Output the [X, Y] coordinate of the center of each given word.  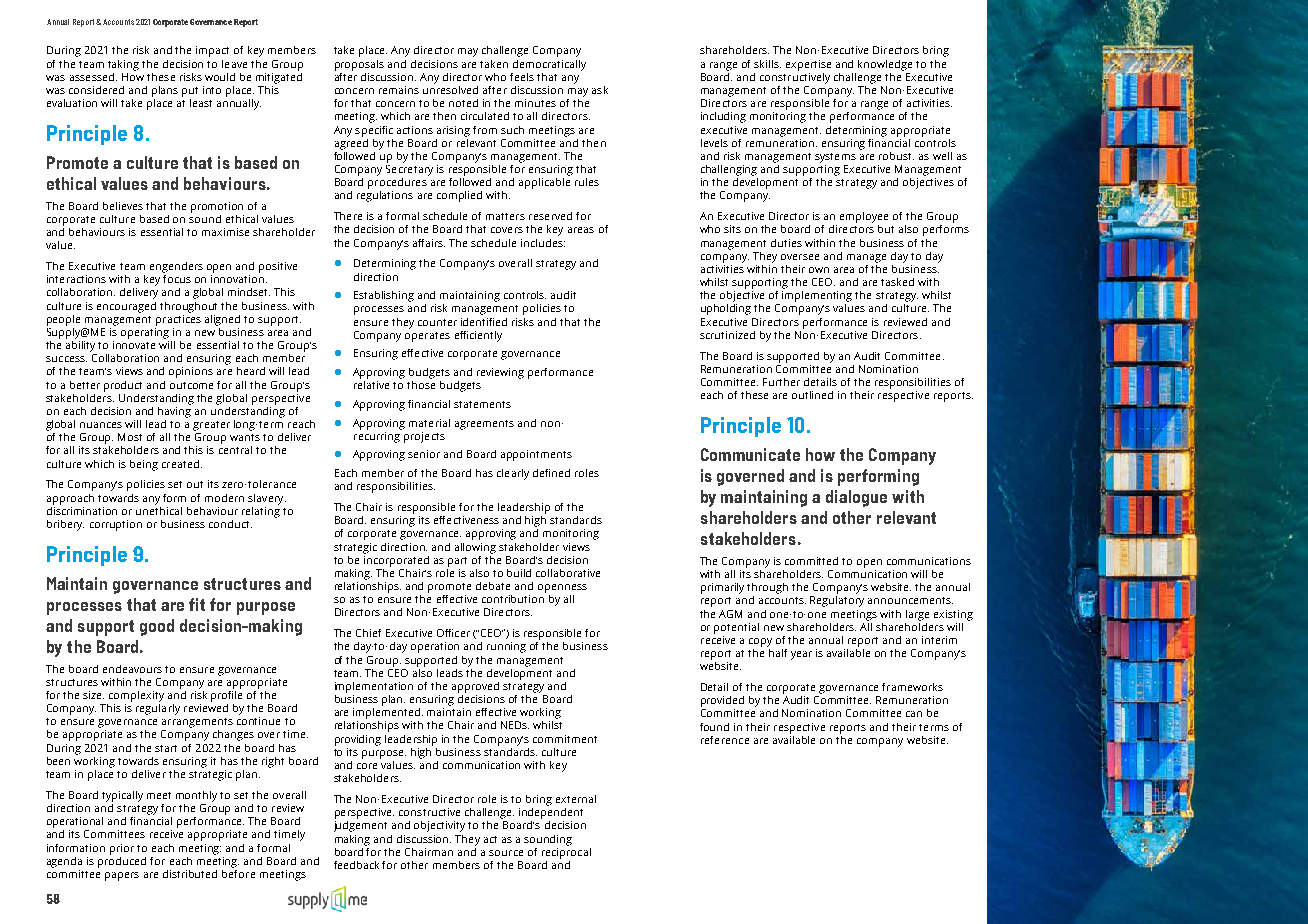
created [180, 464]
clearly [513, 474]
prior [122, 849]
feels [522, 77]
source [506, 853]
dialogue [856, 498]
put [190, 92]
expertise [808, 65]
